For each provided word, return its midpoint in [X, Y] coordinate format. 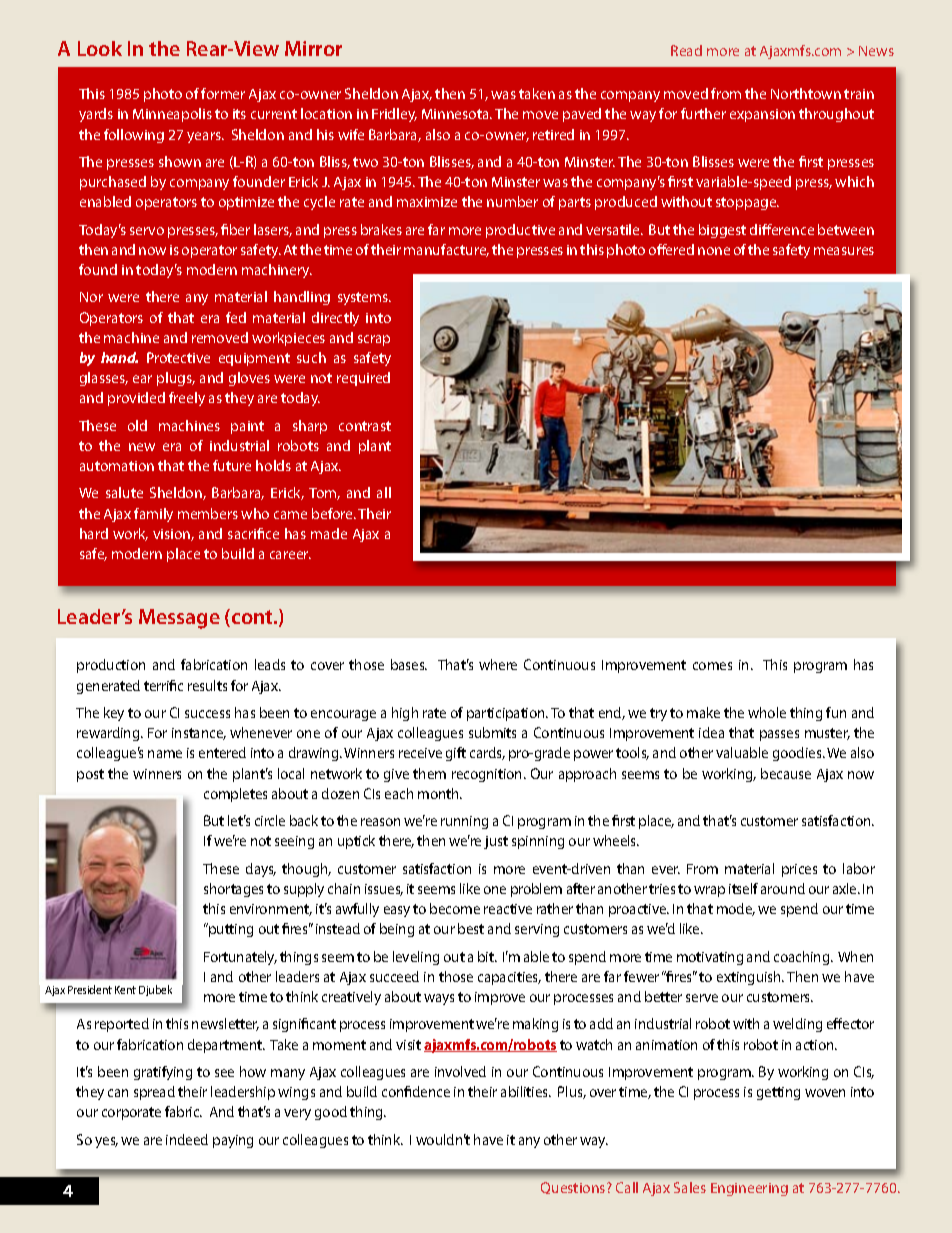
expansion [762, 115]
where [498, 664]
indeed [187, 1139]
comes [712, 666]
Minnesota [456, 114]
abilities [526, 1091]
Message [179, 619]
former [223, 93]
